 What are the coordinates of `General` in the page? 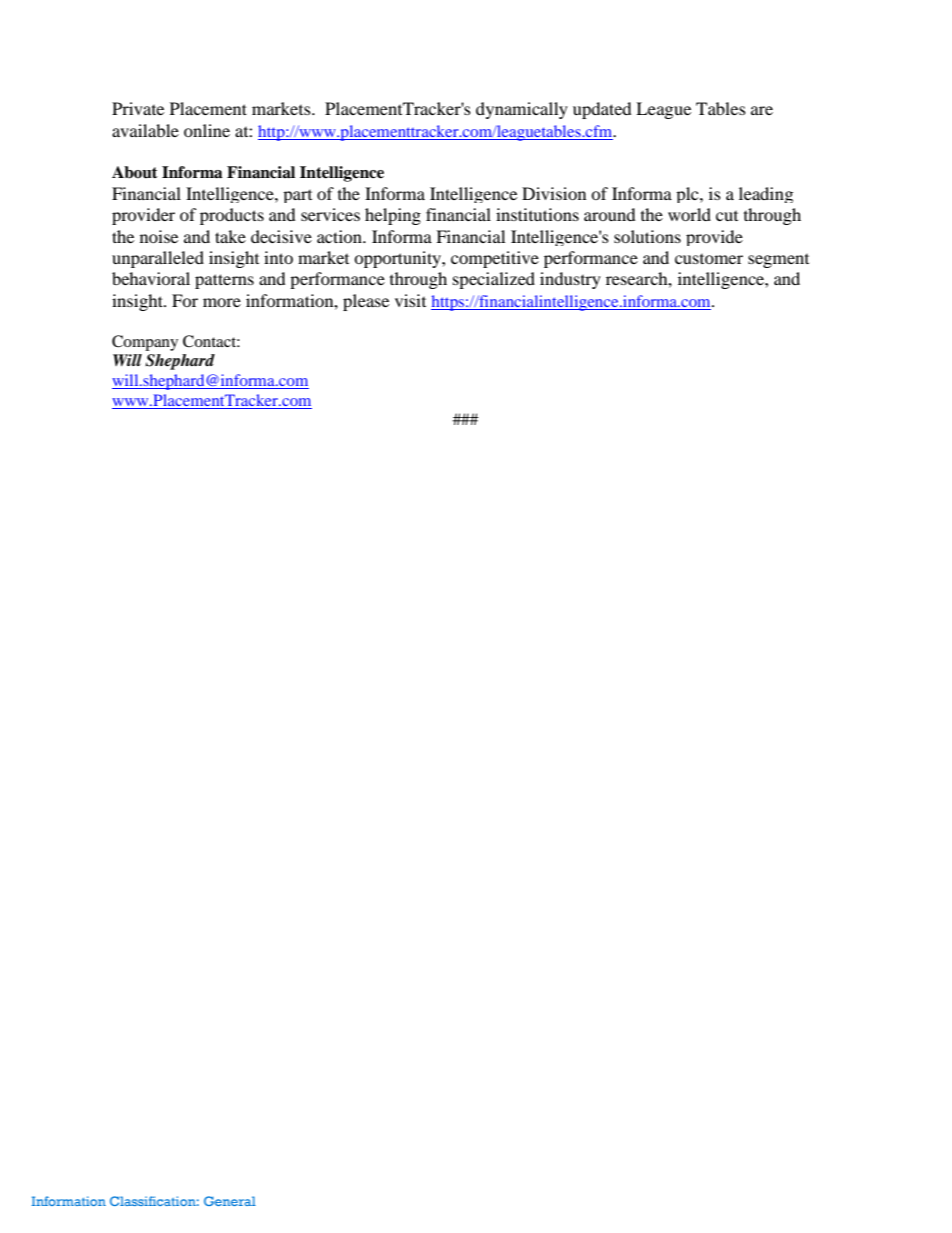 It's located at (230, 1201).
